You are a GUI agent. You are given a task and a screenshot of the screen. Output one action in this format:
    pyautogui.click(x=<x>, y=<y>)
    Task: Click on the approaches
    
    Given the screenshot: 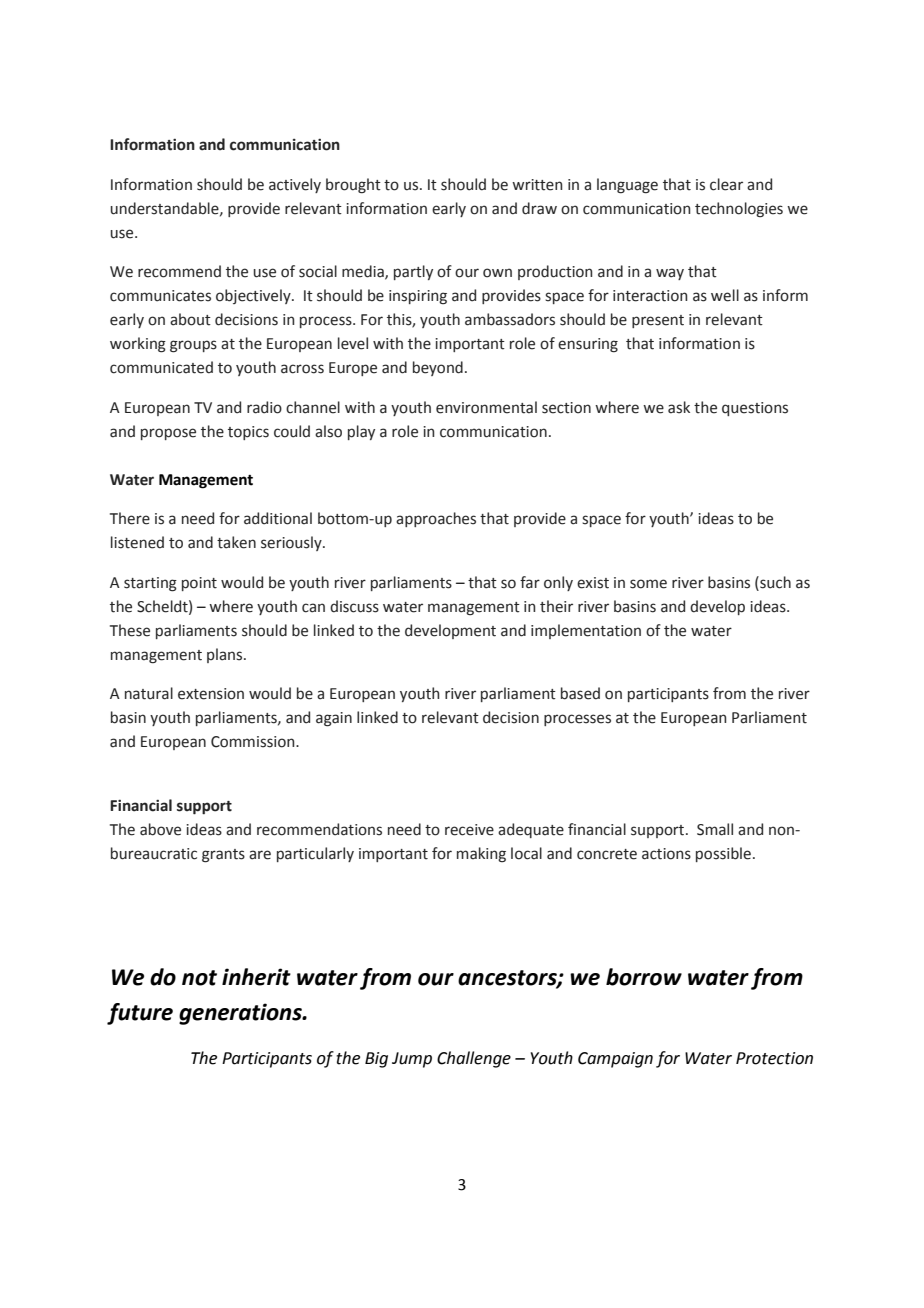 What is the action you would take?
    pyautogui.click(x=436, y=519)
